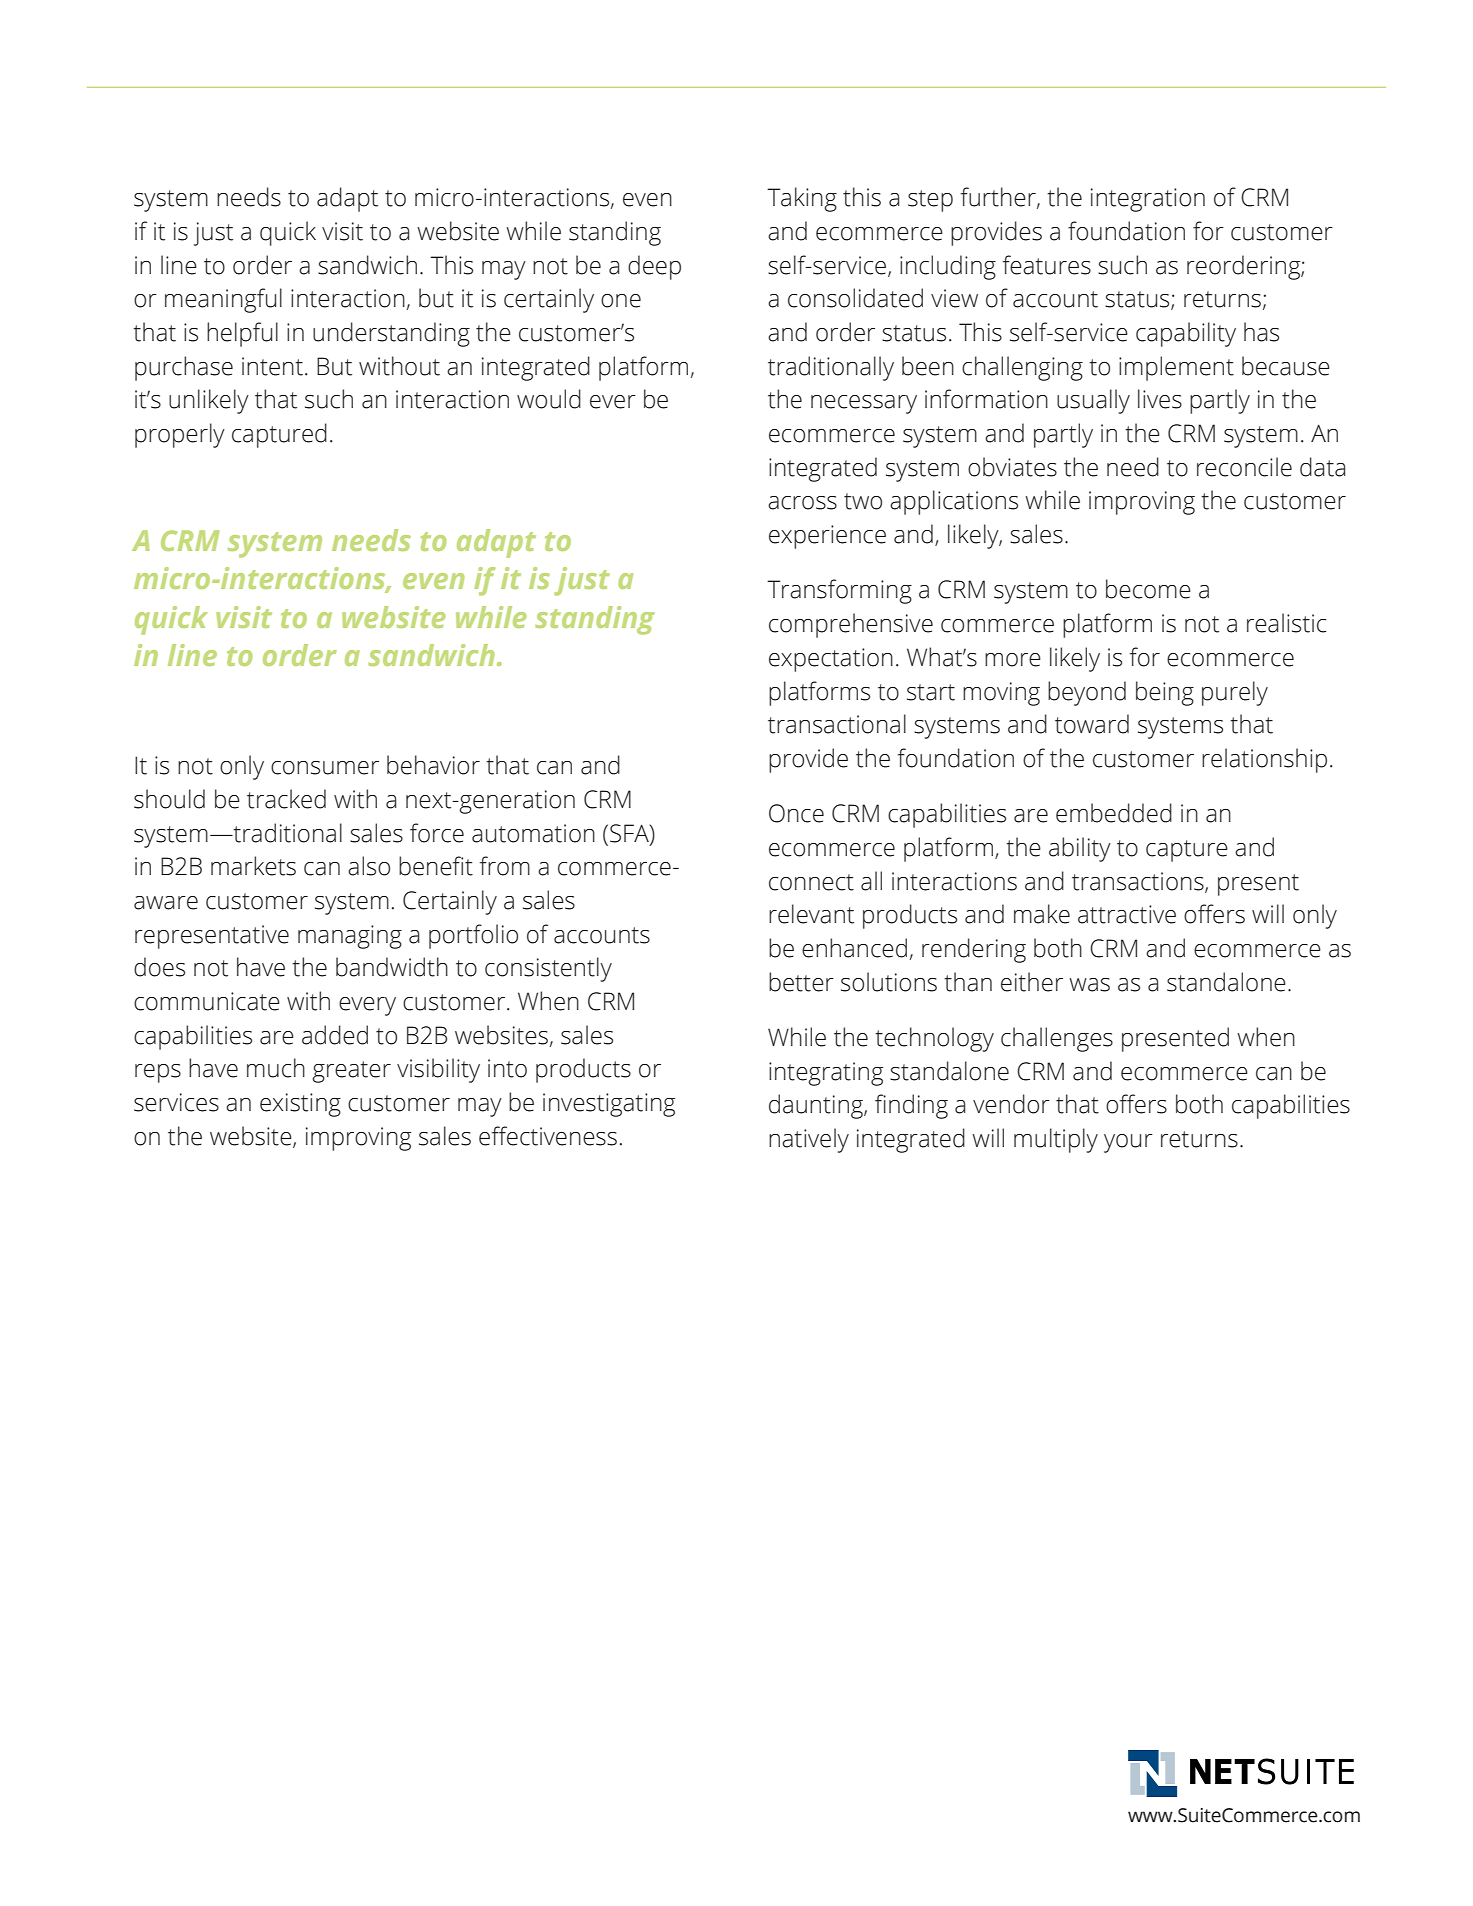  Describe the element at coordinates (286, 799) in the screenshot. I see `tracked` at that location.
